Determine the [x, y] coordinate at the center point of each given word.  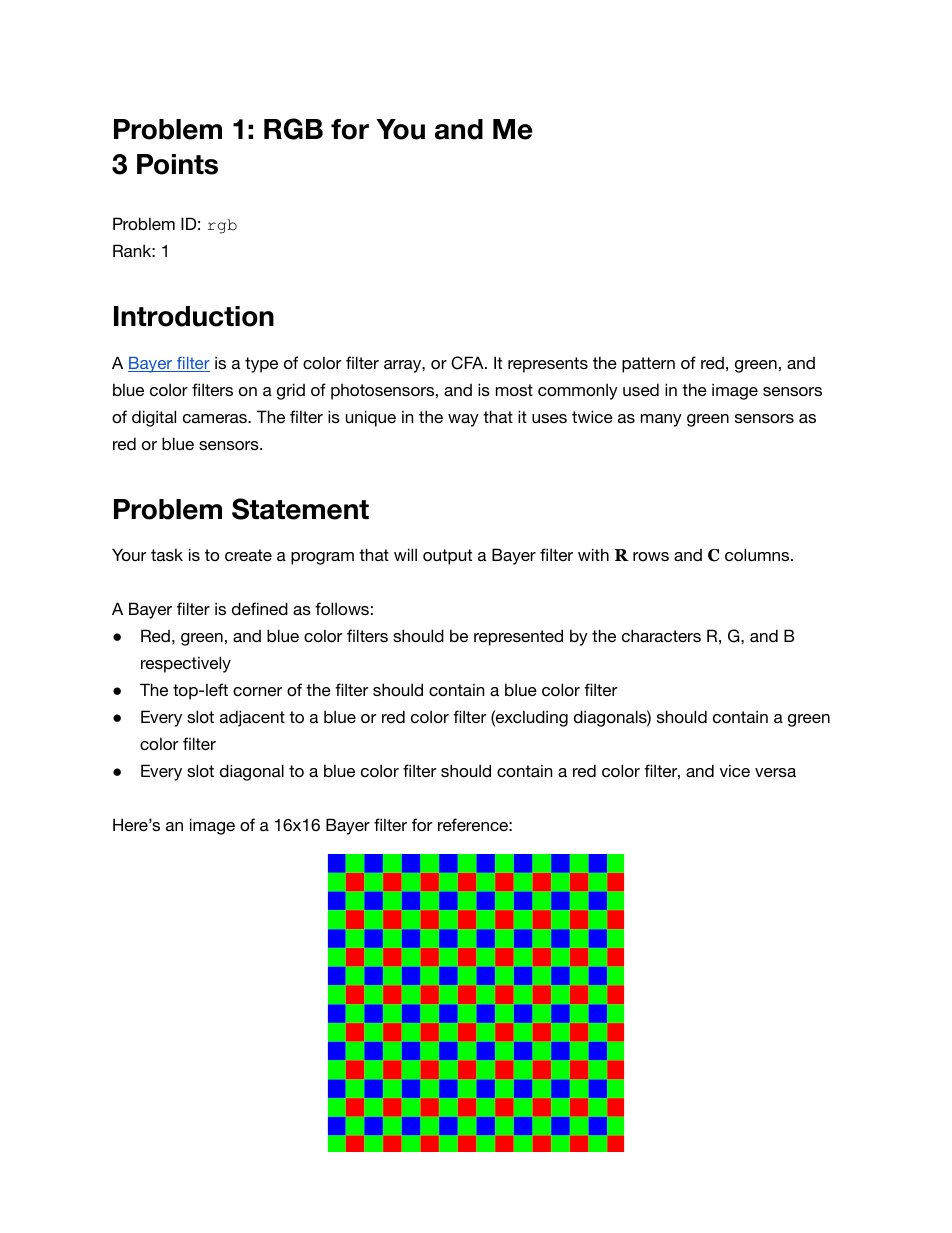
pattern [648, 365]
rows [651, 556]
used [641, 389]
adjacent [252, 718]
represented [518, 637]
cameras [216, 418]
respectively [186, 664]
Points [177, 164]
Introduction [194, 316]
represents [548, 365]
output [447, 557]
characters [661, 635]
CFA [468, 363]
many [661, 420]
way [463, 420]
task [167, 554]
